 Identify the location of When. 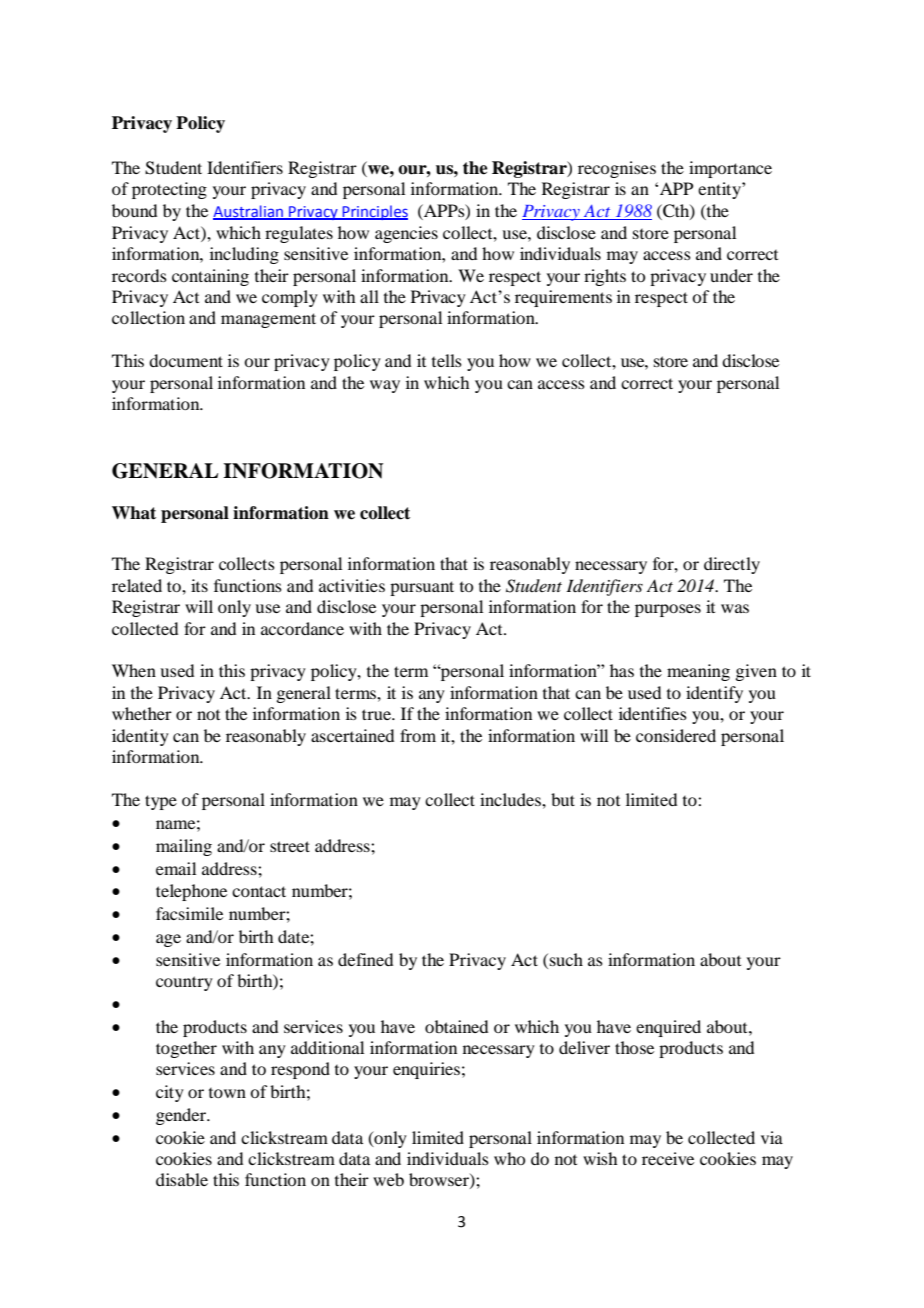
(134, 670).
